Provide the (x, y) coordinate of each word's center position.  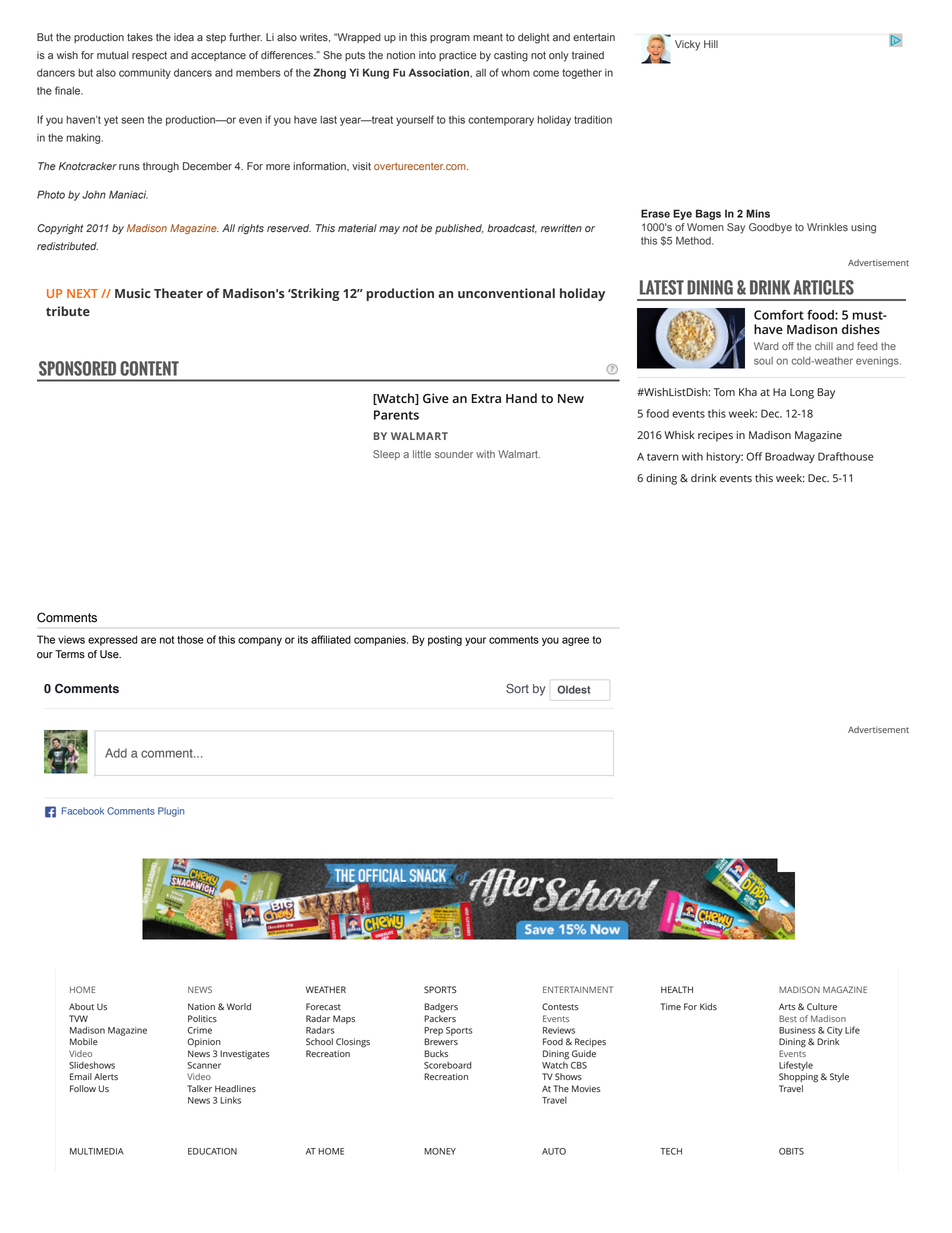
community (145, 74)
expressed (112, 640)
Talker (199, 1088)
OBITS (791, 1151)
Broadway (790, 457)
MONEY (440, 1151)
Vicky (687, 45)
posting (445, 641)
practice (458, 56)
